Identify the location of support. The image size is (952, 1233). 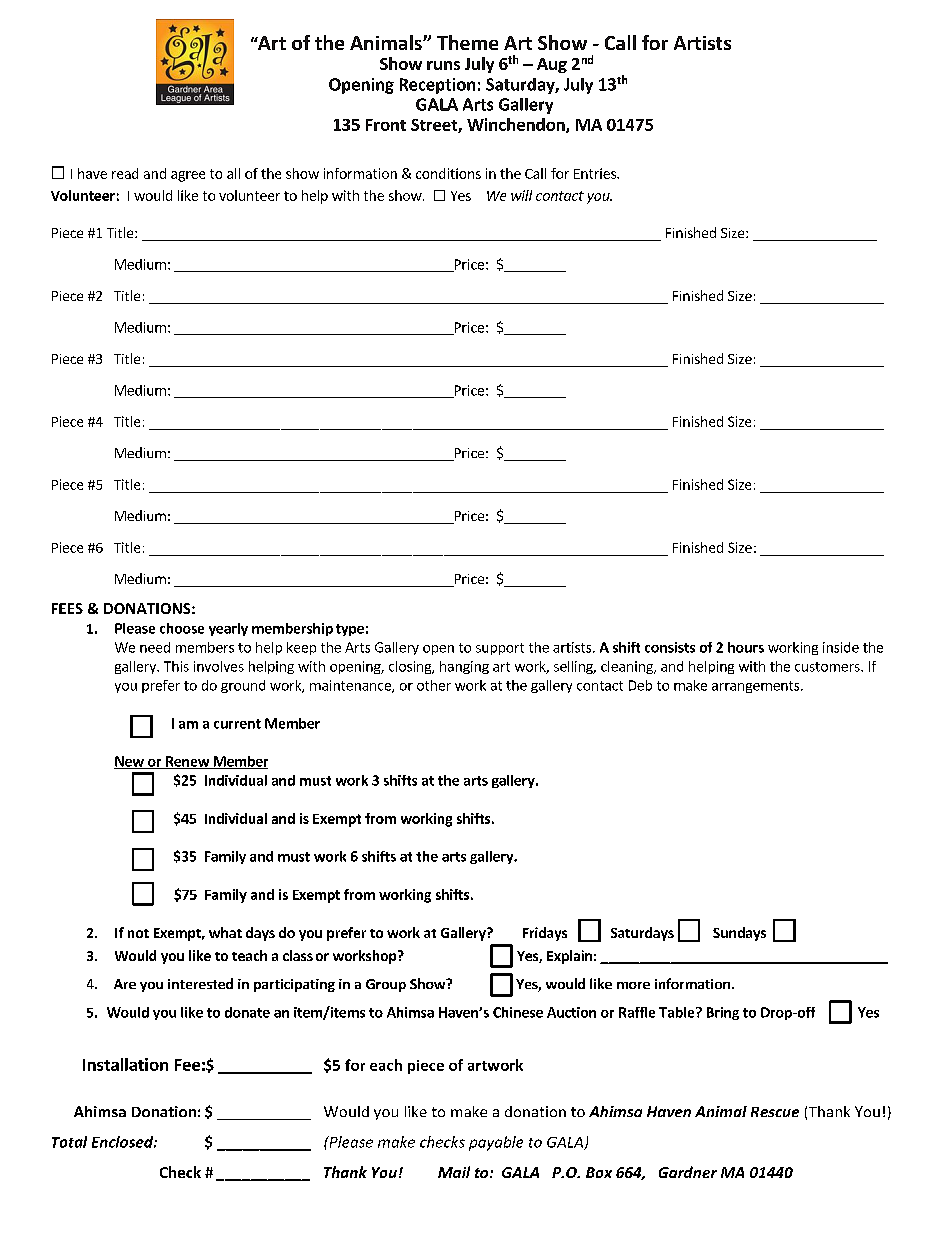
(500, 649).
